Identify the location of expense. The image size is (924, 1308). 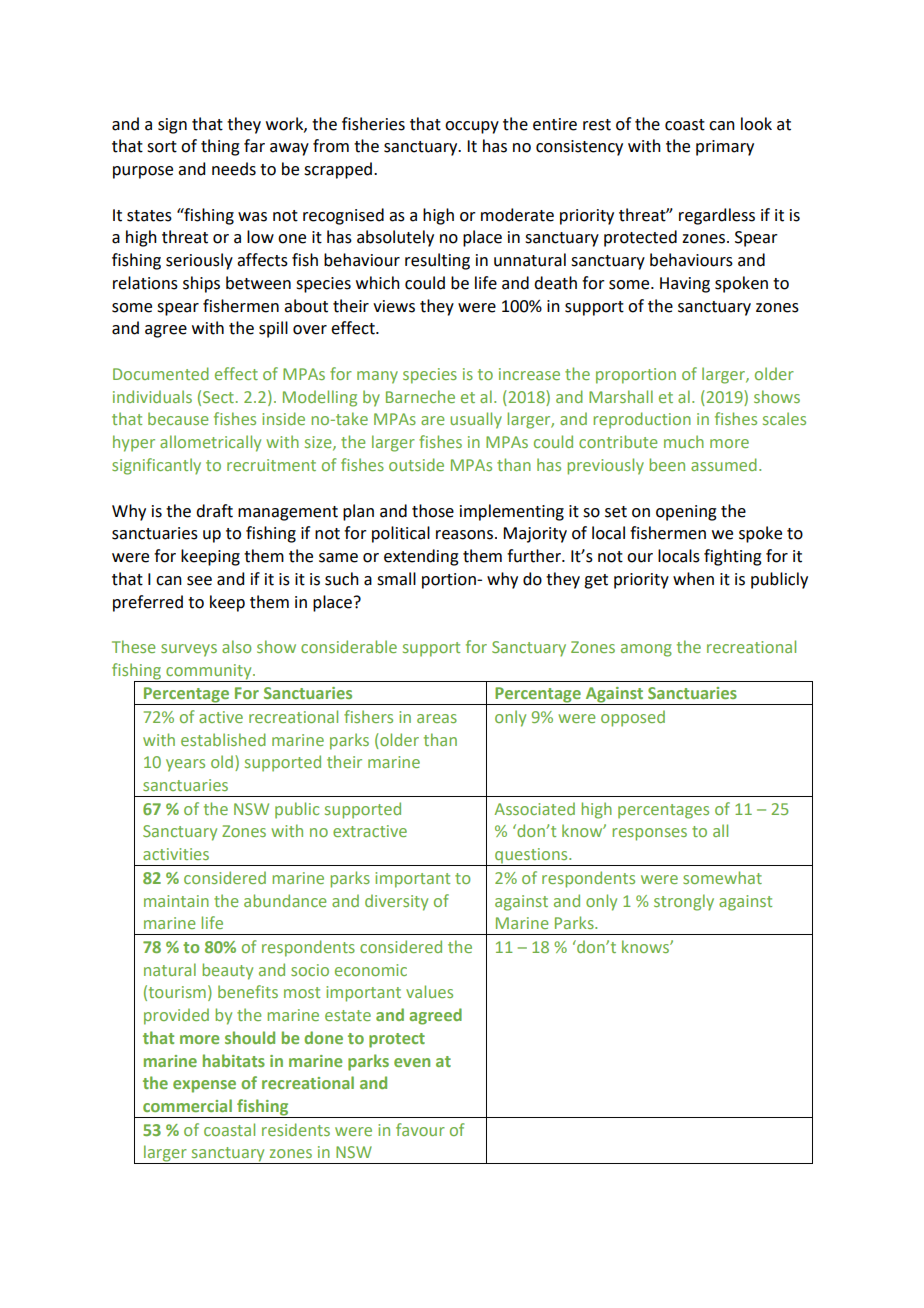
(204, 1086).
